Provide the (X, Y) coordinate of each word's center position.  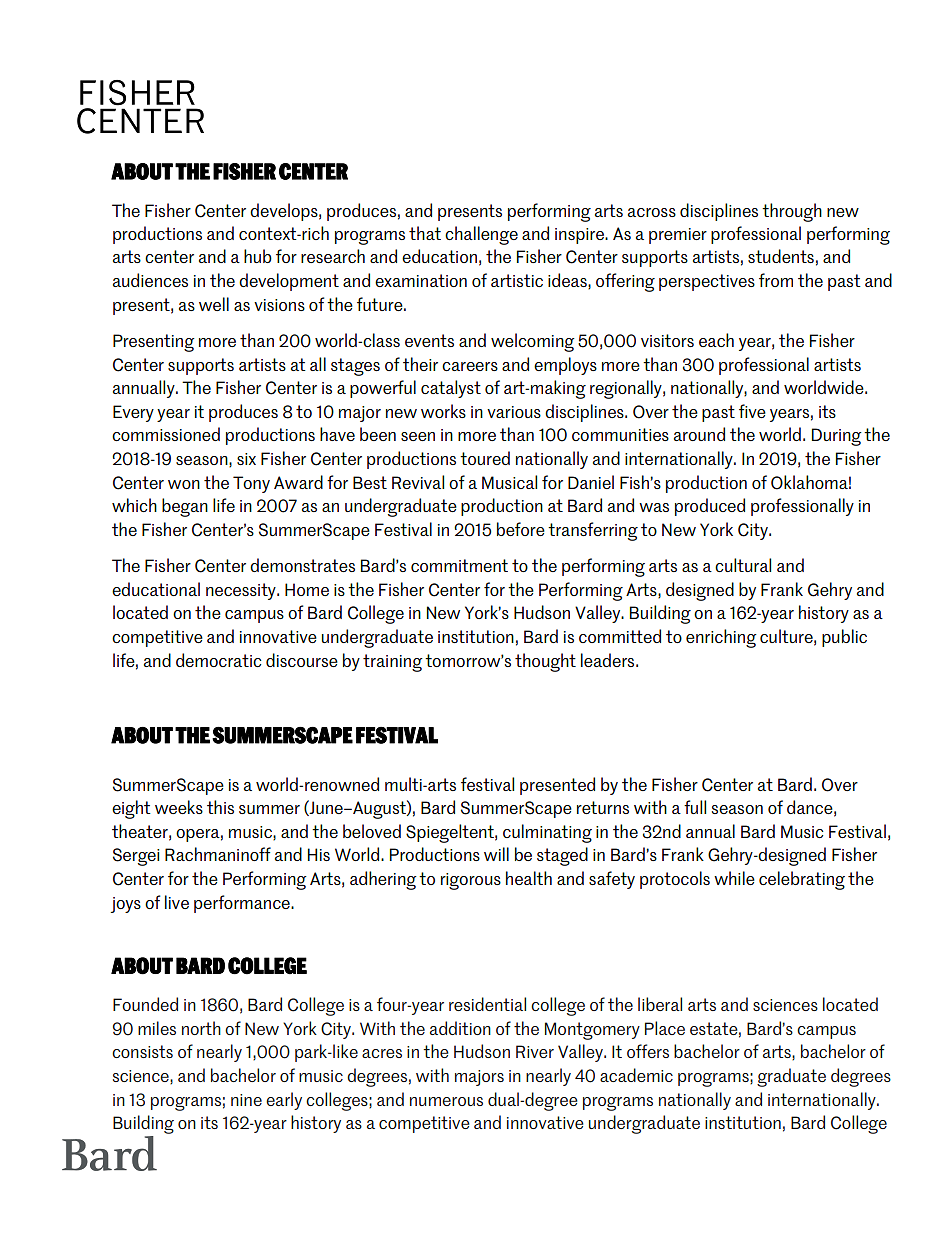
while (734, 878)
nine (246, 1100)
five (752, 411)
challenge (481, 235)
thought (545, 662)
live (177, 902)
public (844, 638)
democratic (218, 660)
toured (485, 458)
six (246, 459)
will (496, 854)
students (781, 256)
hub (258, 256)
